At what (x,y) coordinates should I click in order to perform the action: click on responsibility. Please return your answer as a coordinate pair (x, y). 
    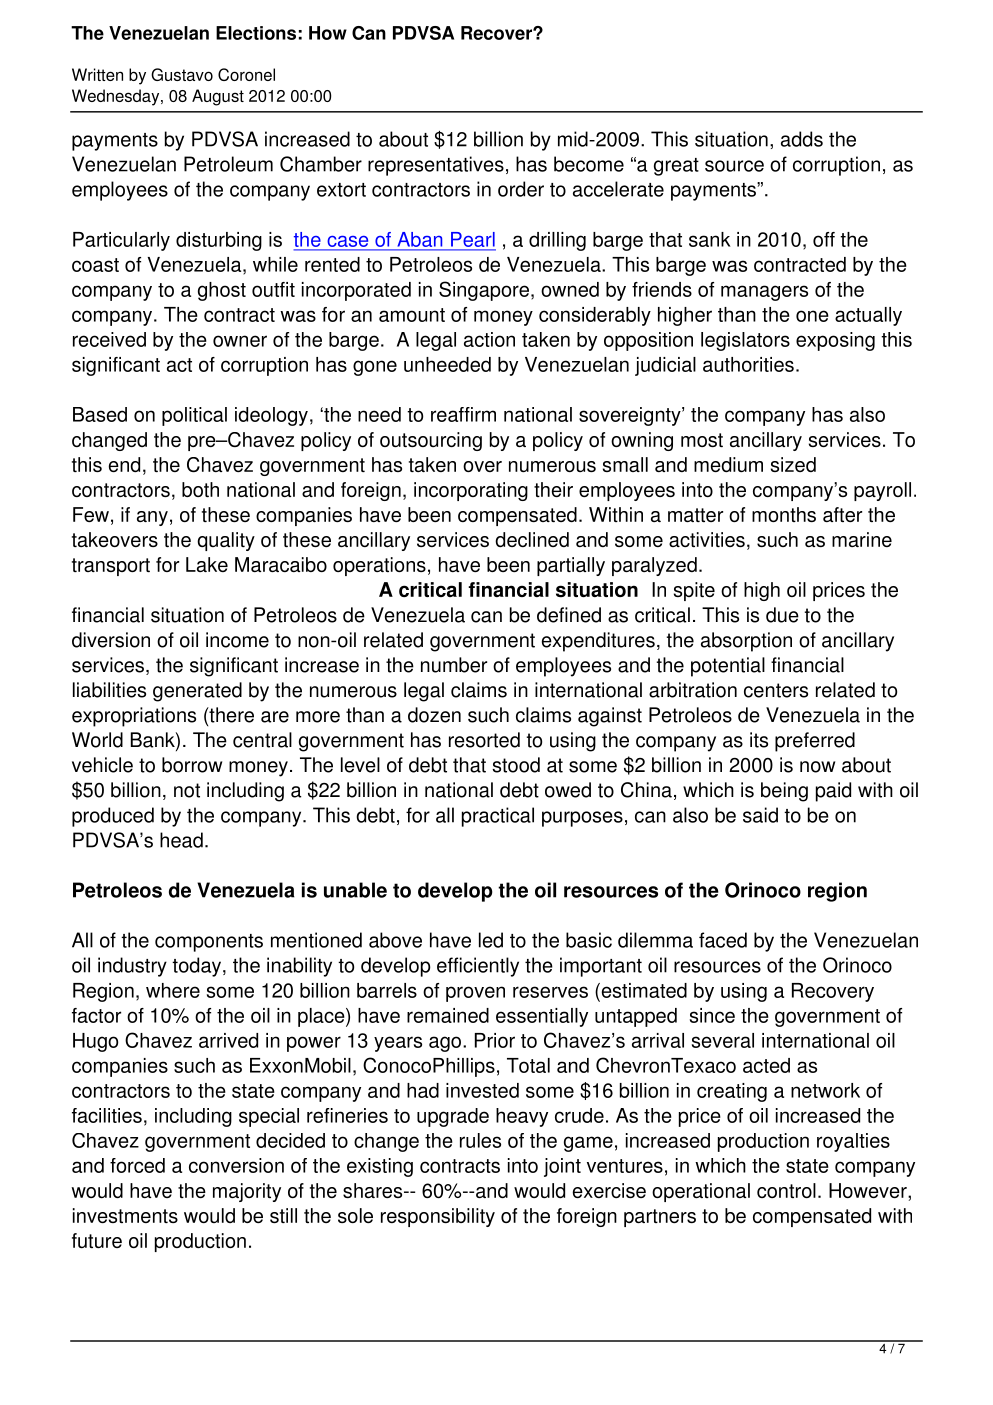
    Looking at the image, I should click on (438, 1217).
